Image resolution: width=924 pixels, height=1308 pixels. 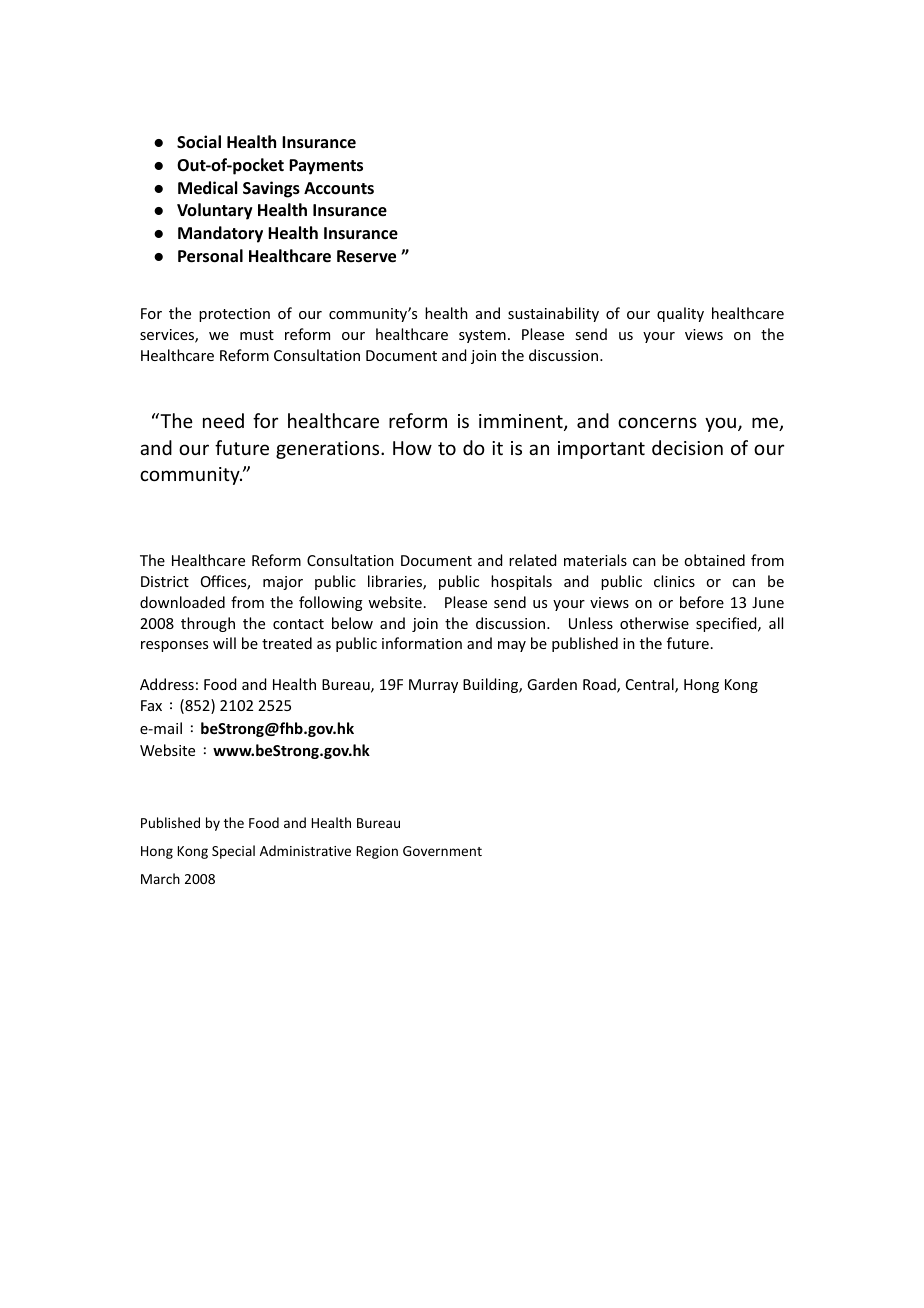 What do you see at coordinates (283, 583) in the screenshot?
I see `major` at bounding box center [283, 583].
